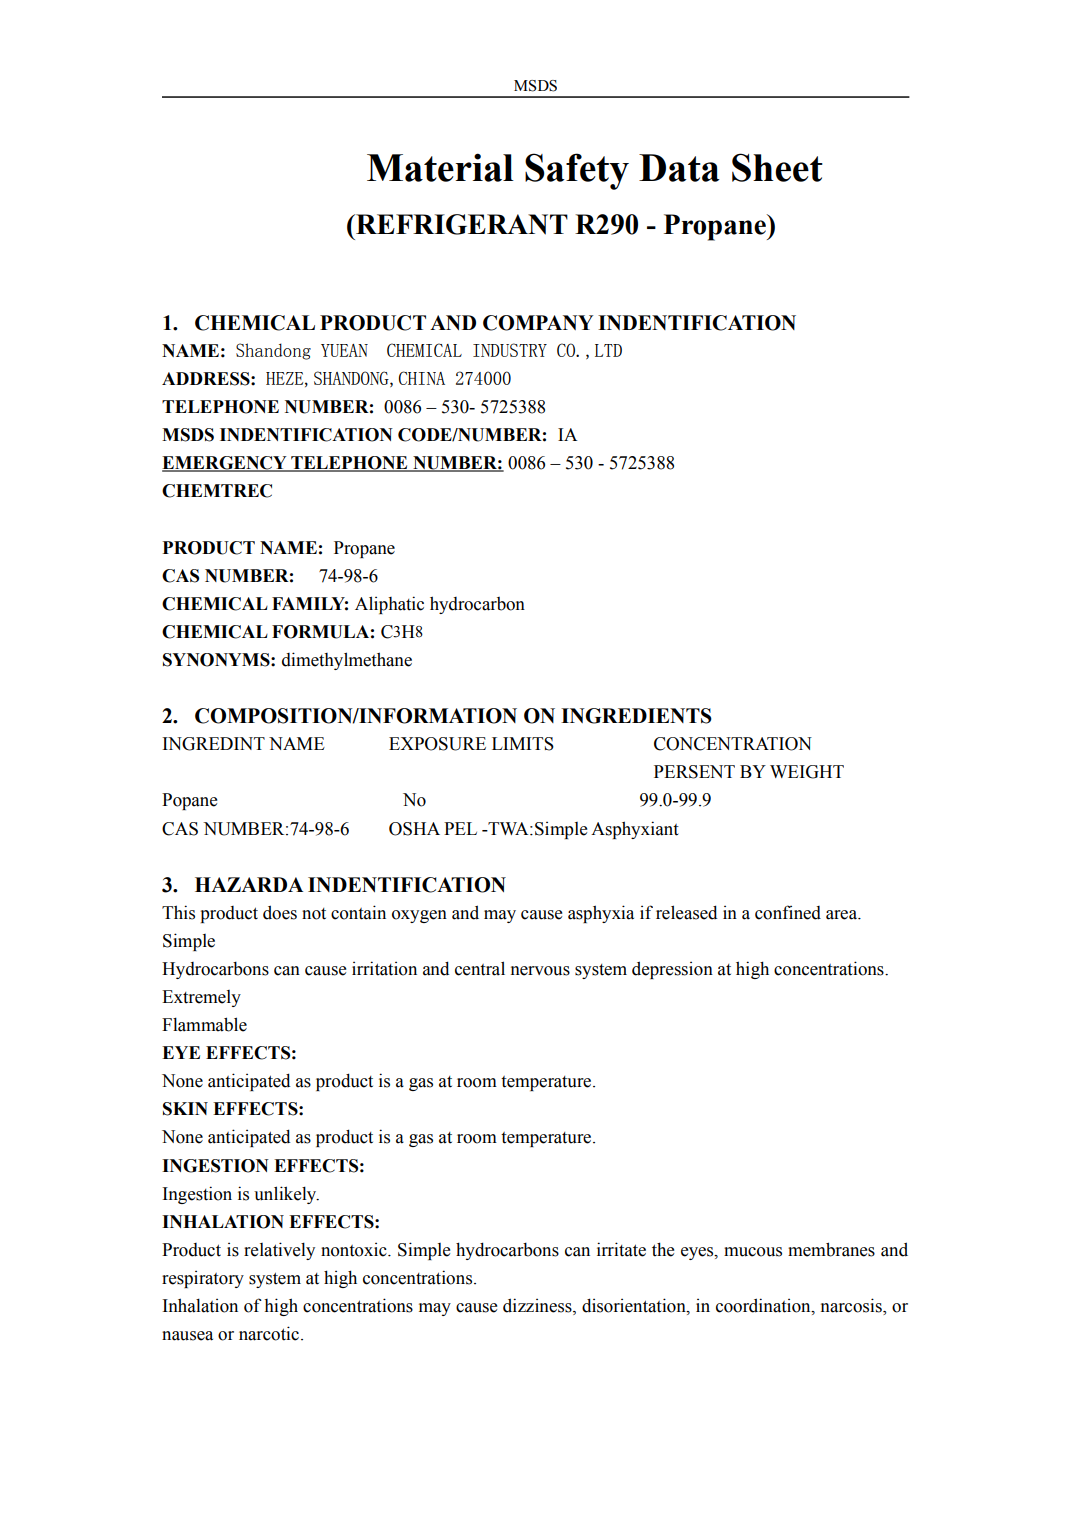 This page has height=1516, width=1071. What do you see at coordinates (807, 772) in the page?
I see `WEIGHT` at bounding box center [807, 772].
